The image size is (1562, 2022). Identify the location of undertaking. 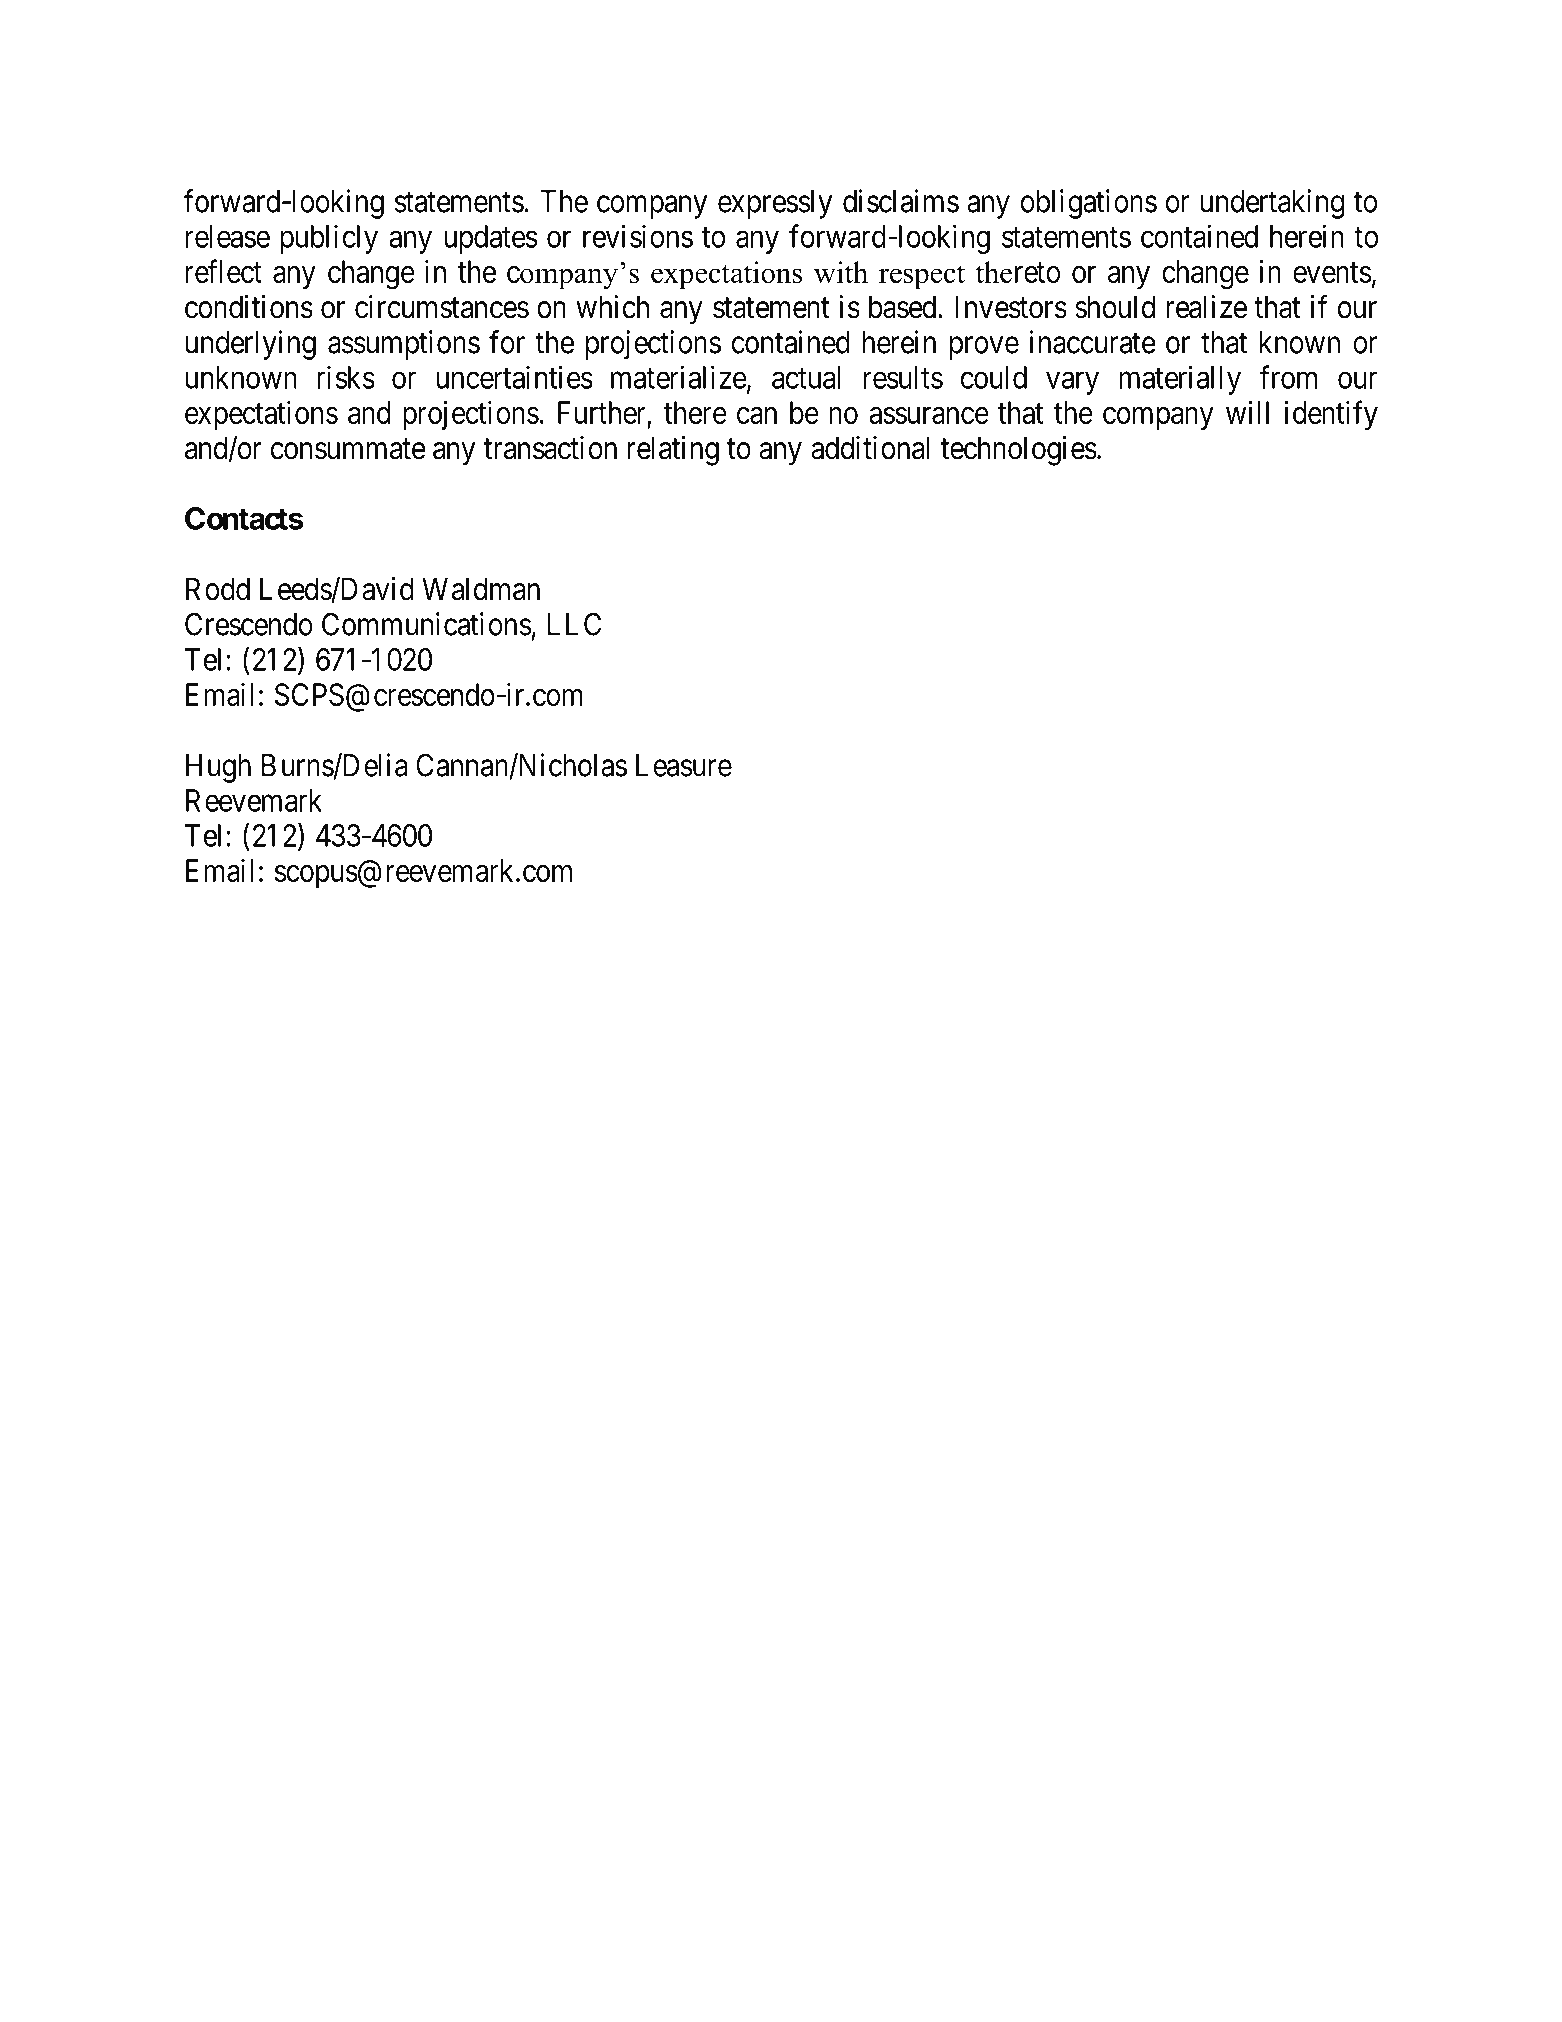
(1272, 204).
